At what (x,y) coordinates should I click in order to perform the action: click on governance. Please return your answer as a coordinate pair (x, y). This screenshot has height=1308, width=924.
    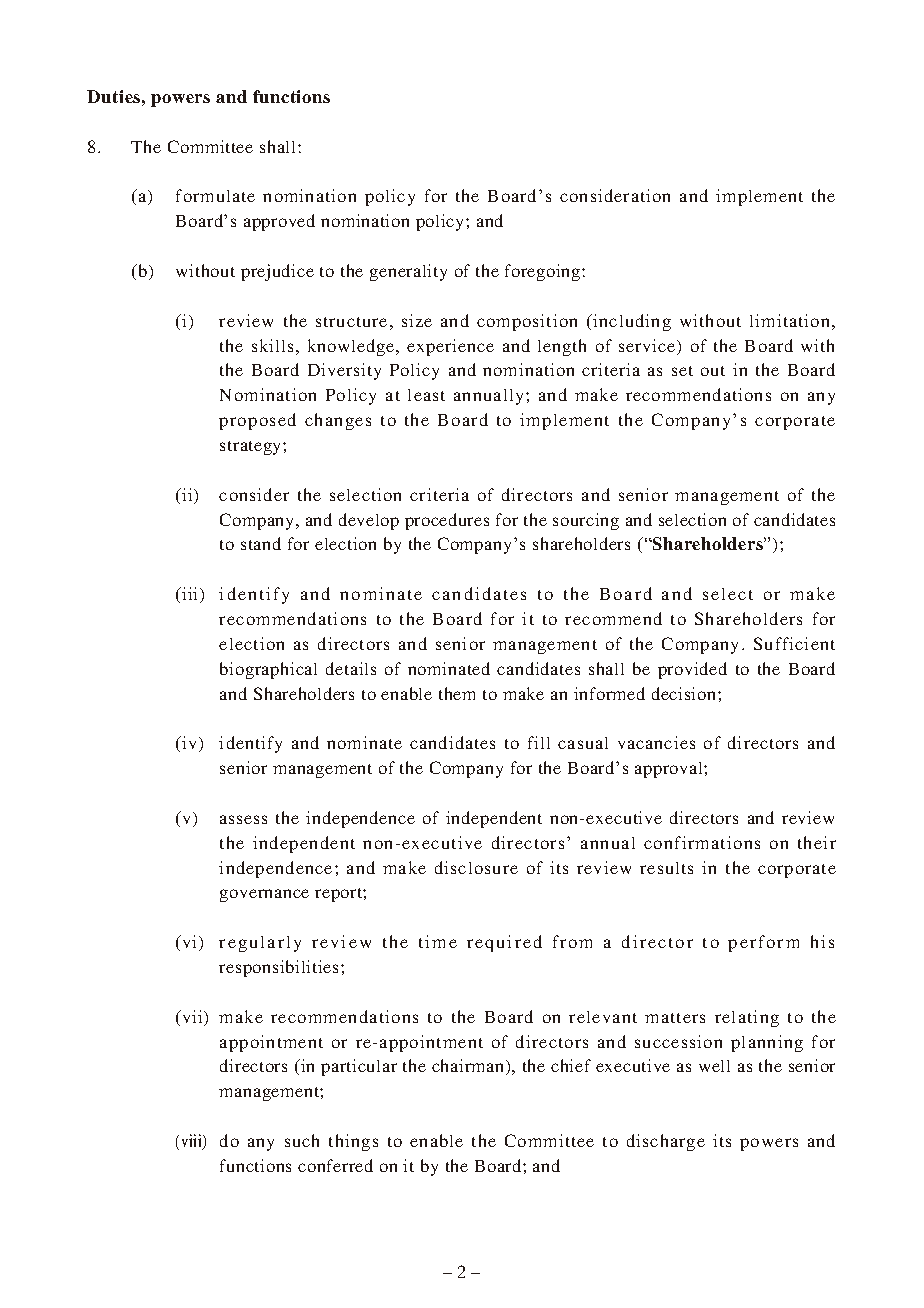
    Looking at the image, I should click on (264, 895).
